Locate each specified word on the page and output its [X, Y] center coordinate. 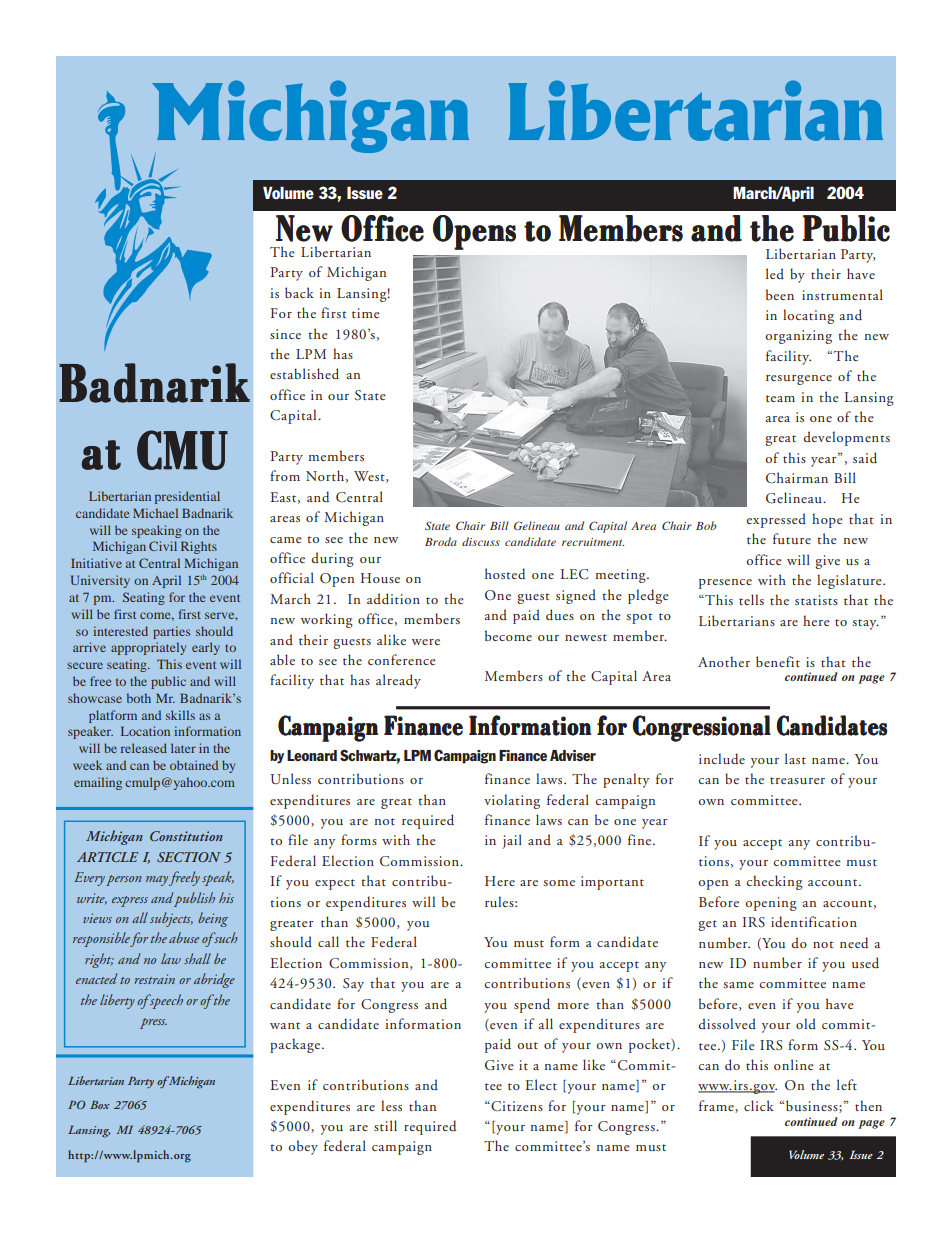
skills [180, 715]
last [795, 758]
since [285, 334]
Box [99, 1104]
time [366, 313]
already [398, 681]
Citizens [516, 1106]
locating [808, 316]
